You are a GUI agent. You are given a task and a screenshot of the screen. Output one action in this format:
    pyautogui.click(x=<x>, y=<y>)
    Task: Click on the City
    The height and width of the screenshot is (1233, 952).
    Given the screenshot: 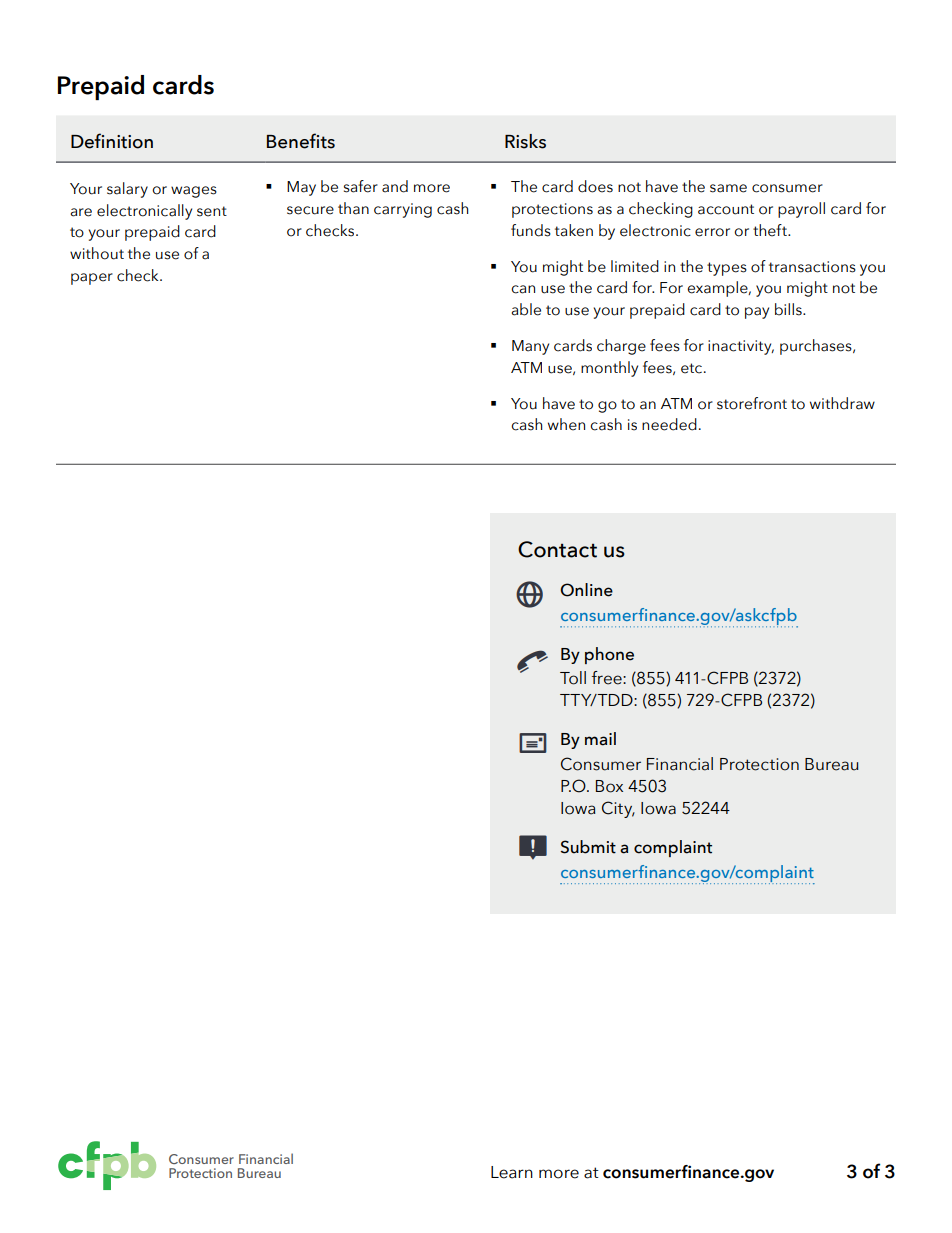 What is the action you would take?
    pyautogui.click(x=618, y=809)
